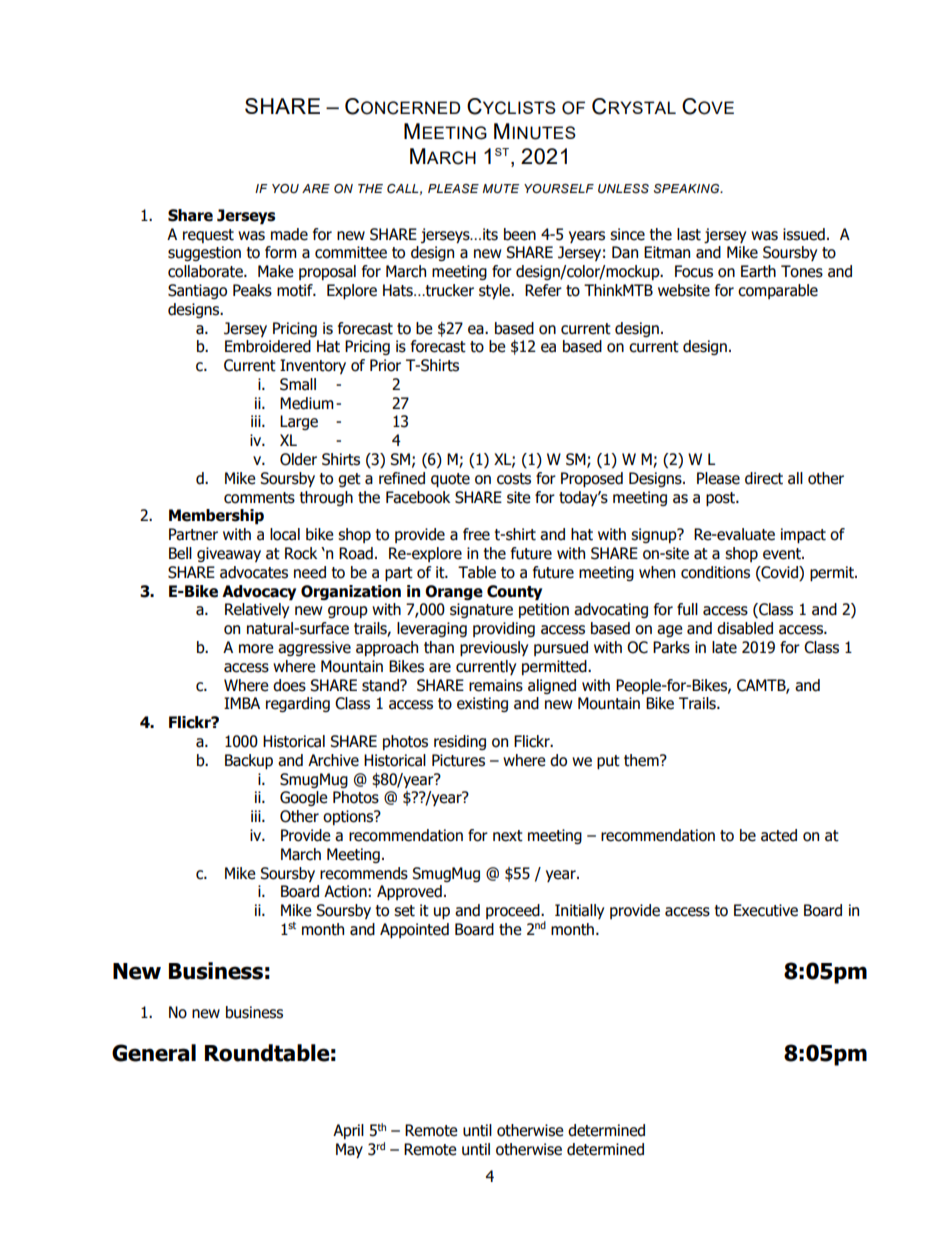 The image size is (952, 1233). What do you see at coordinates (304, 798) in the screenshot?
I see `Google` at bounding box center [304, 798].
